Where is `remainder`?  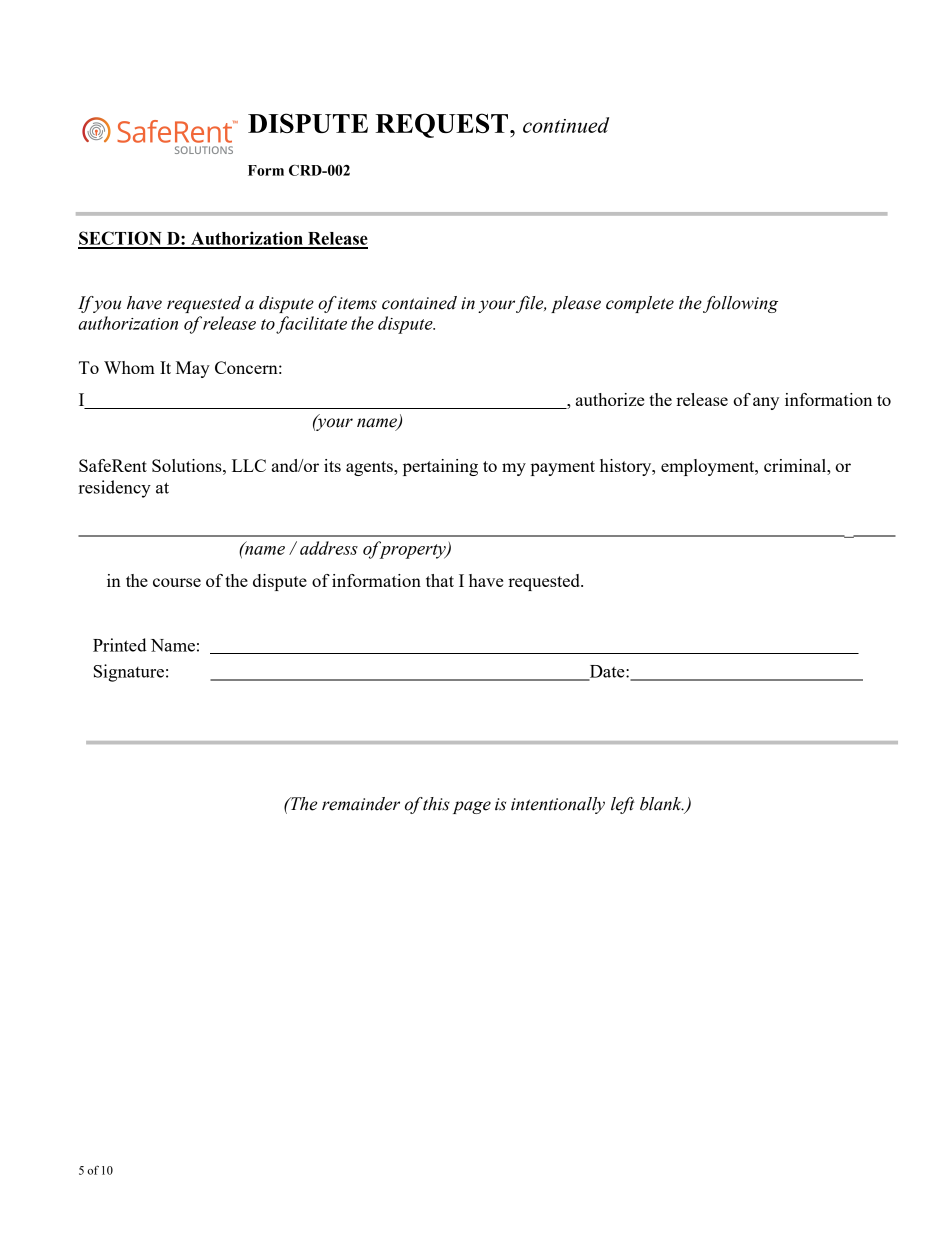
remainder is located at coordinates (361, 804).
